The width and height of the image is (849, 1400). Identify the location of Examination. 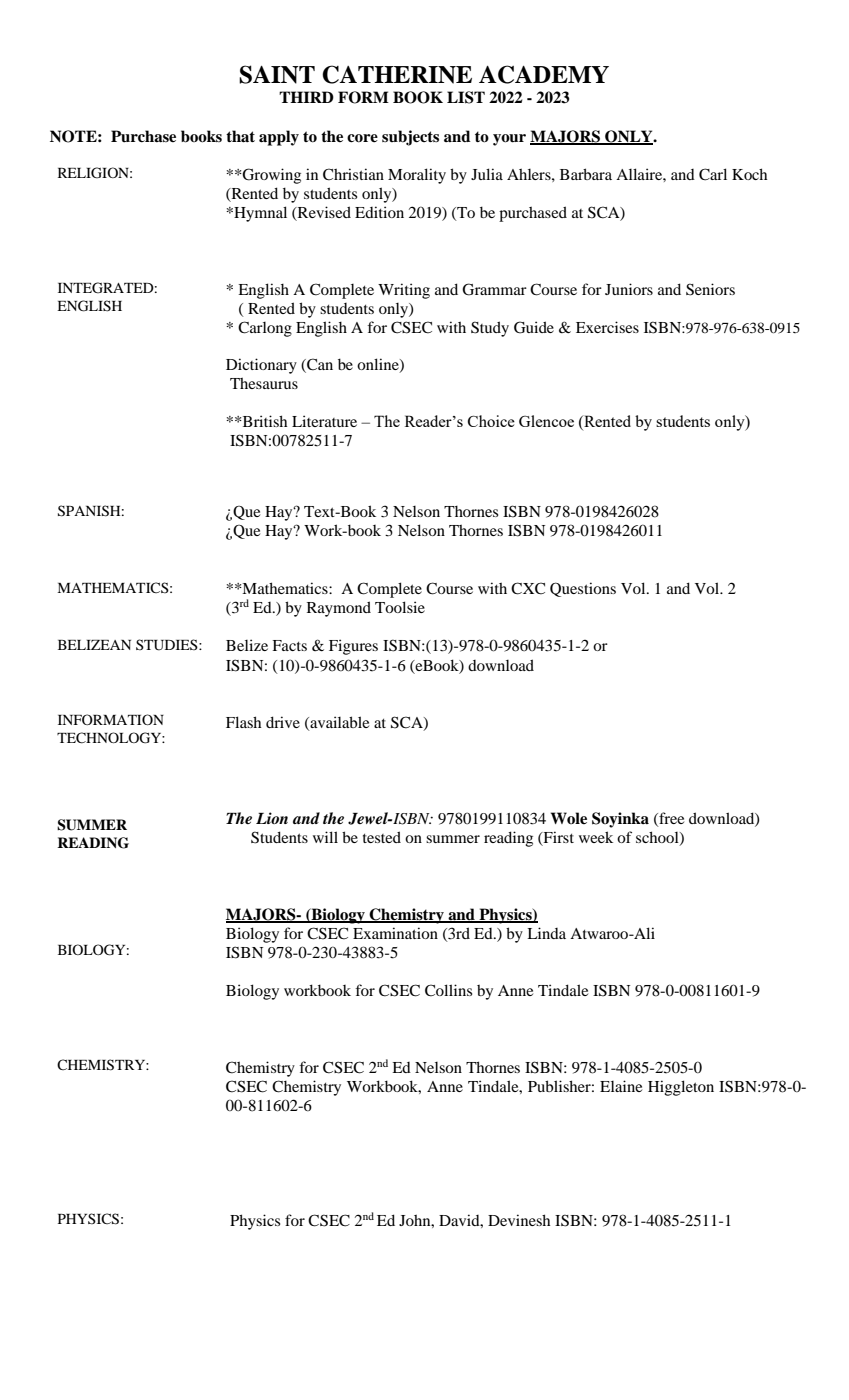
(395, 933).
